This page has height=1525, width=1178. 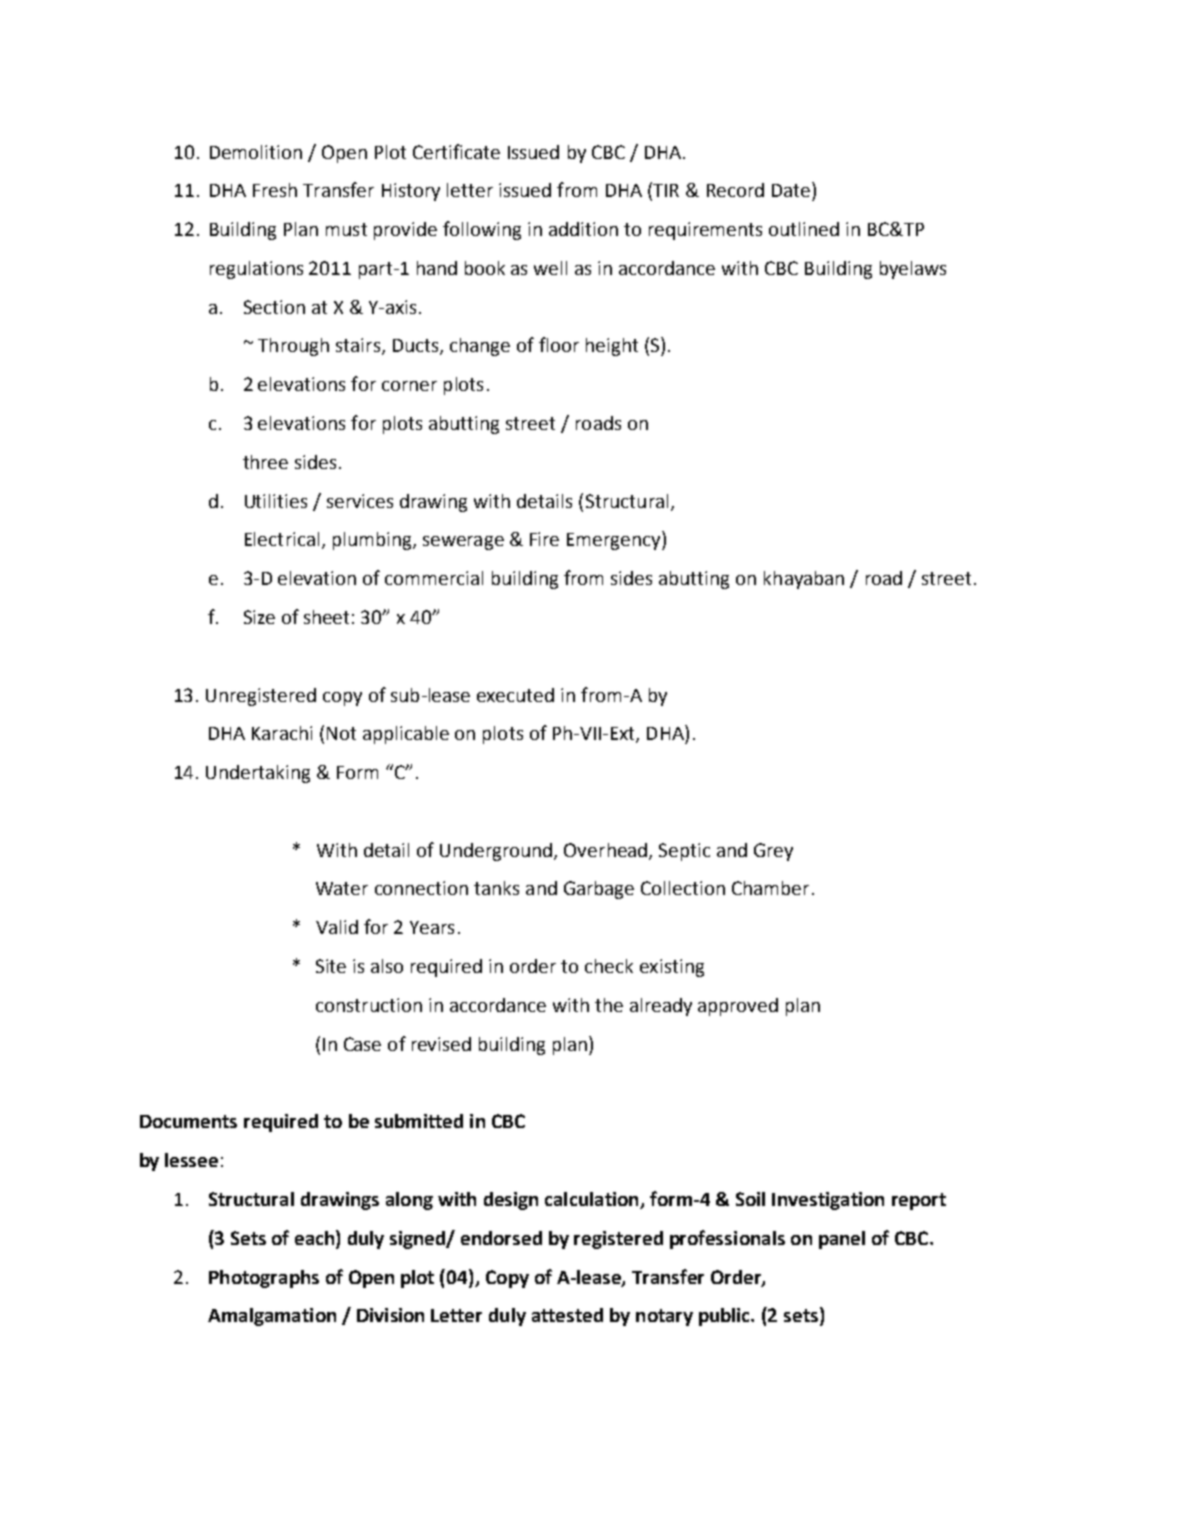 I want to click on Site, so click(x=331, y=966).
